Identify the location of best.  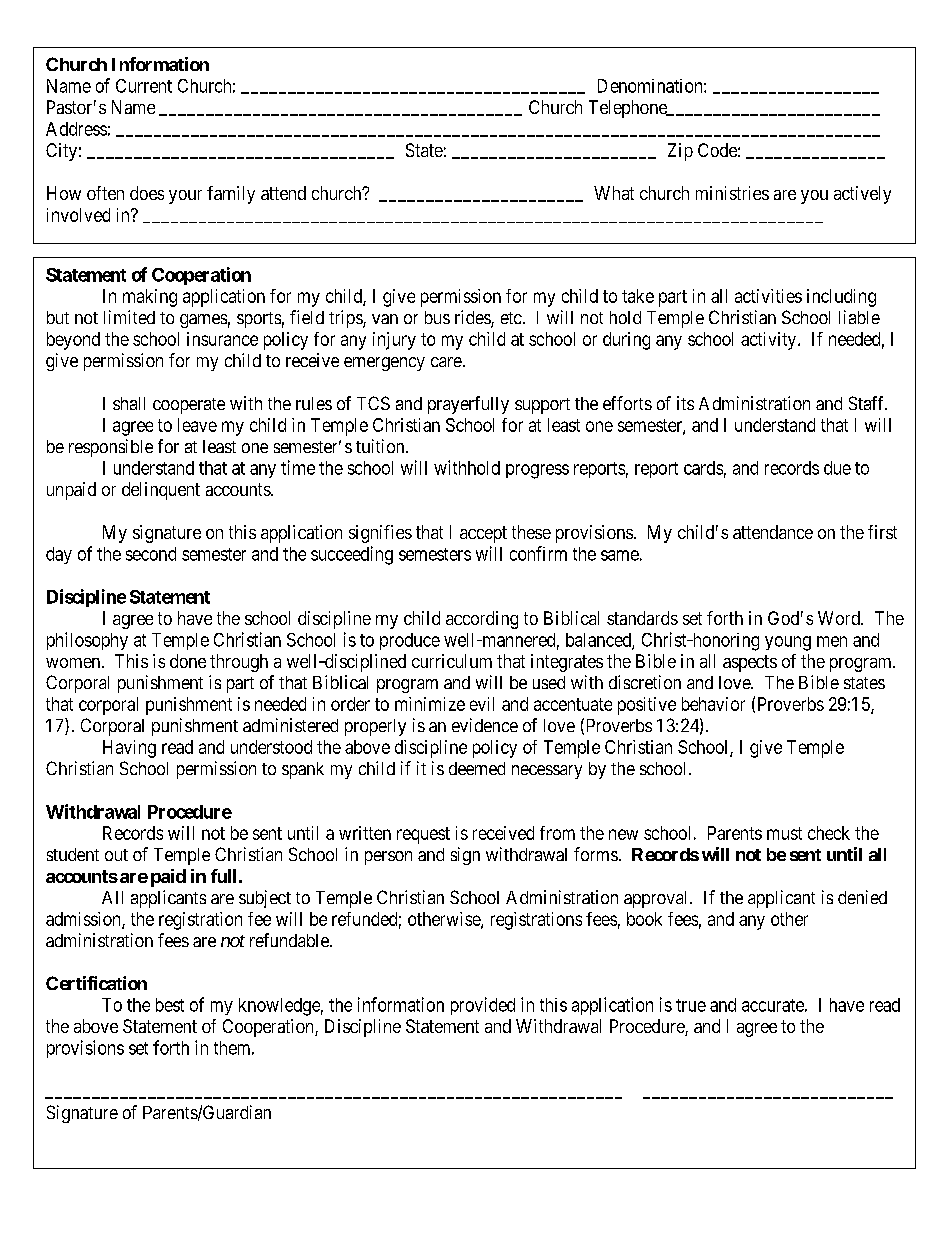
(170, 1005).
